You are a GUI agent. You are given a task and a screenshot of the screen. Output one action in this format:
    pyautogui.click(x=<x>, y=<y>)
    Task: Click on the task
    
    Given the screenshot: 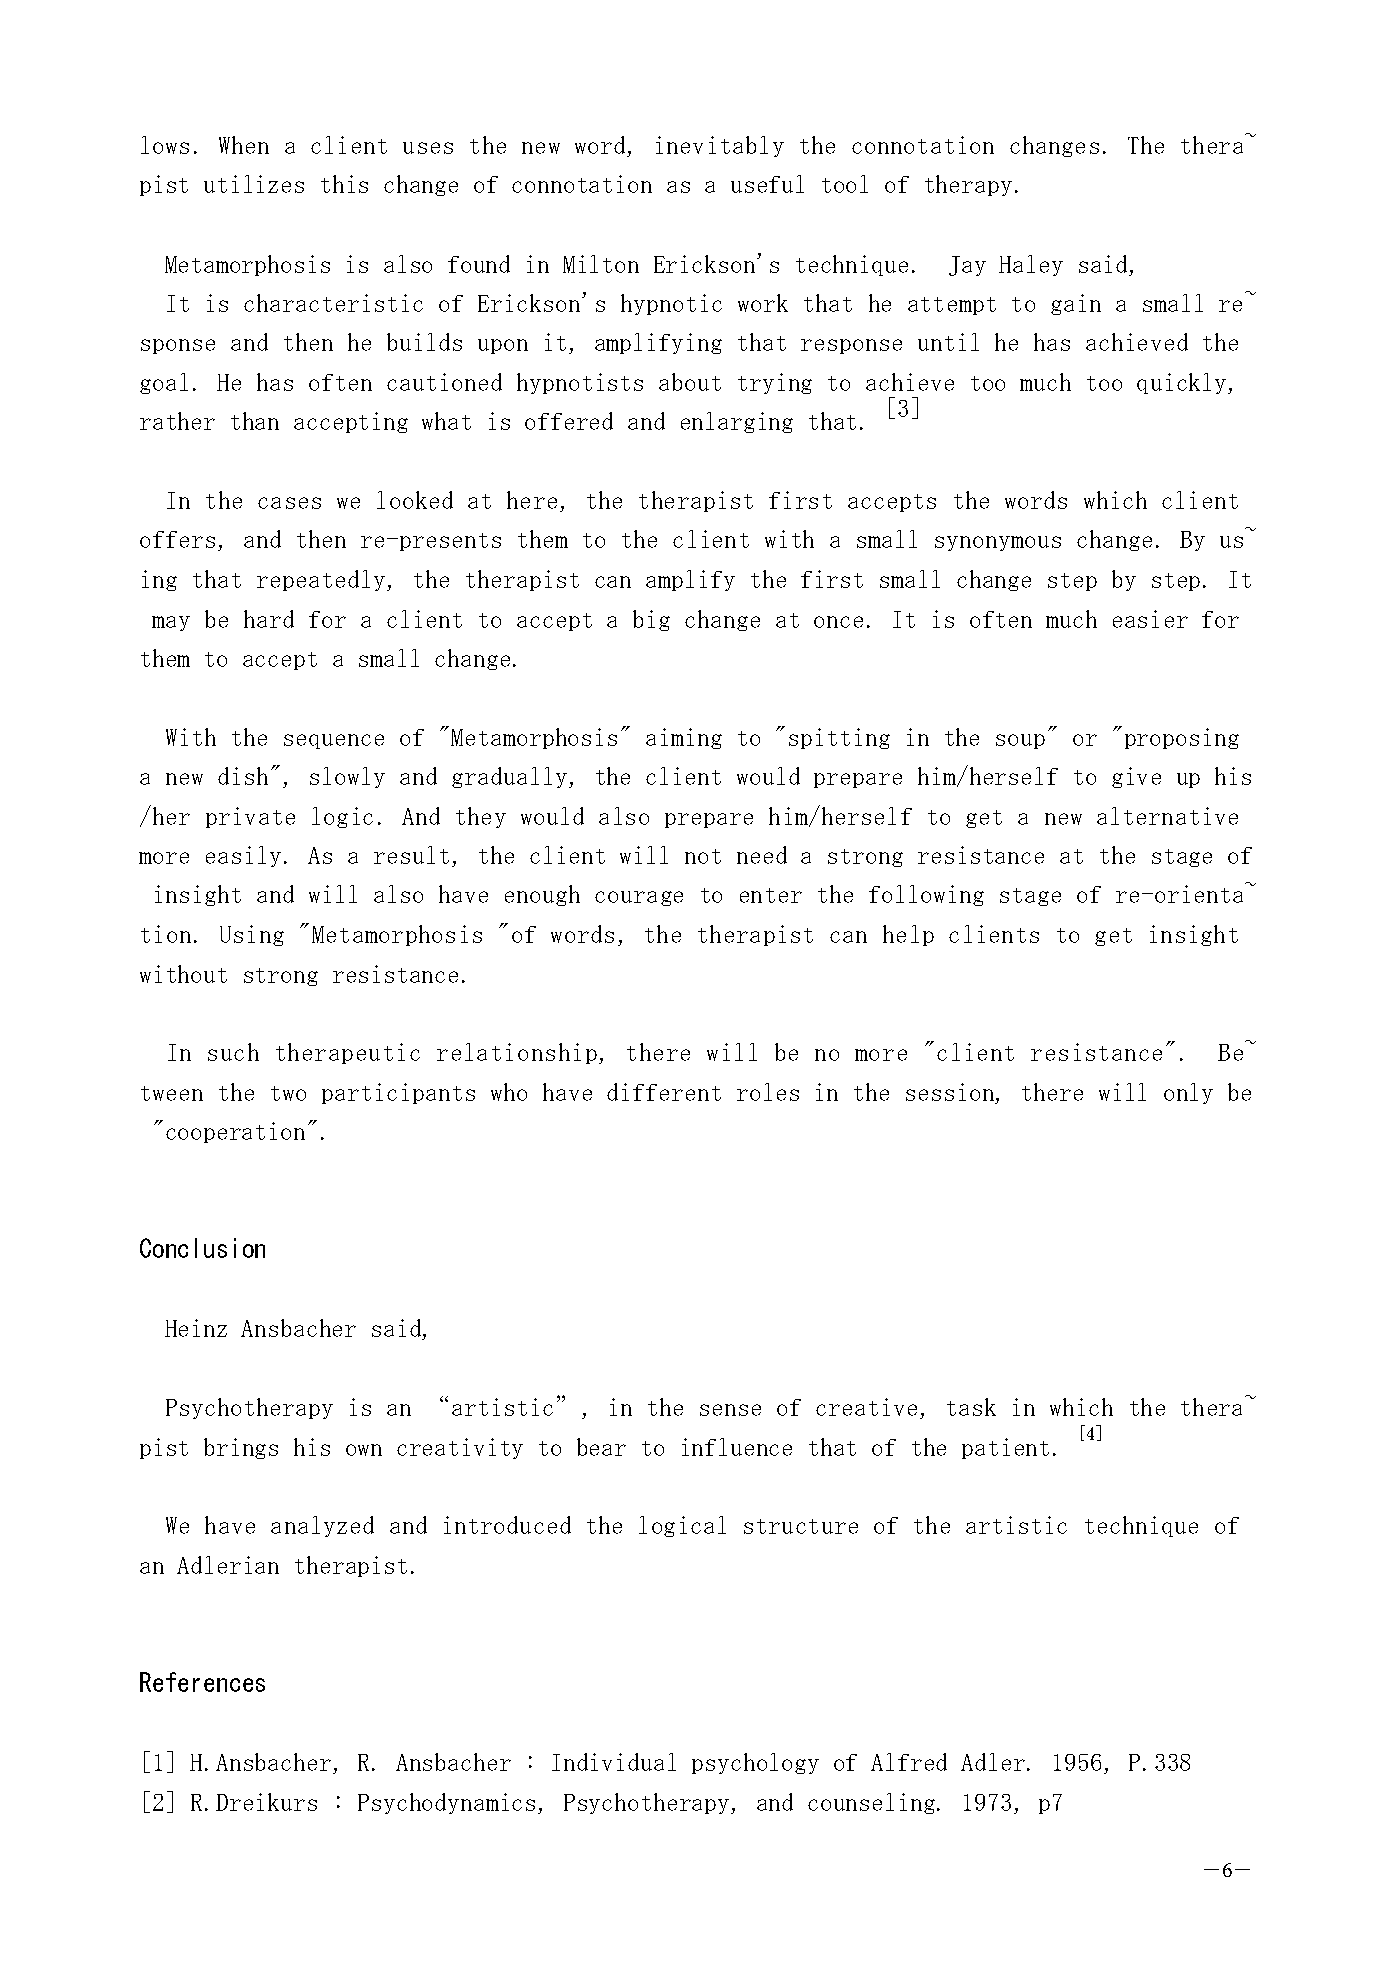 What is the action you would take?
    pyautogui.click(x=971, y=1407)
